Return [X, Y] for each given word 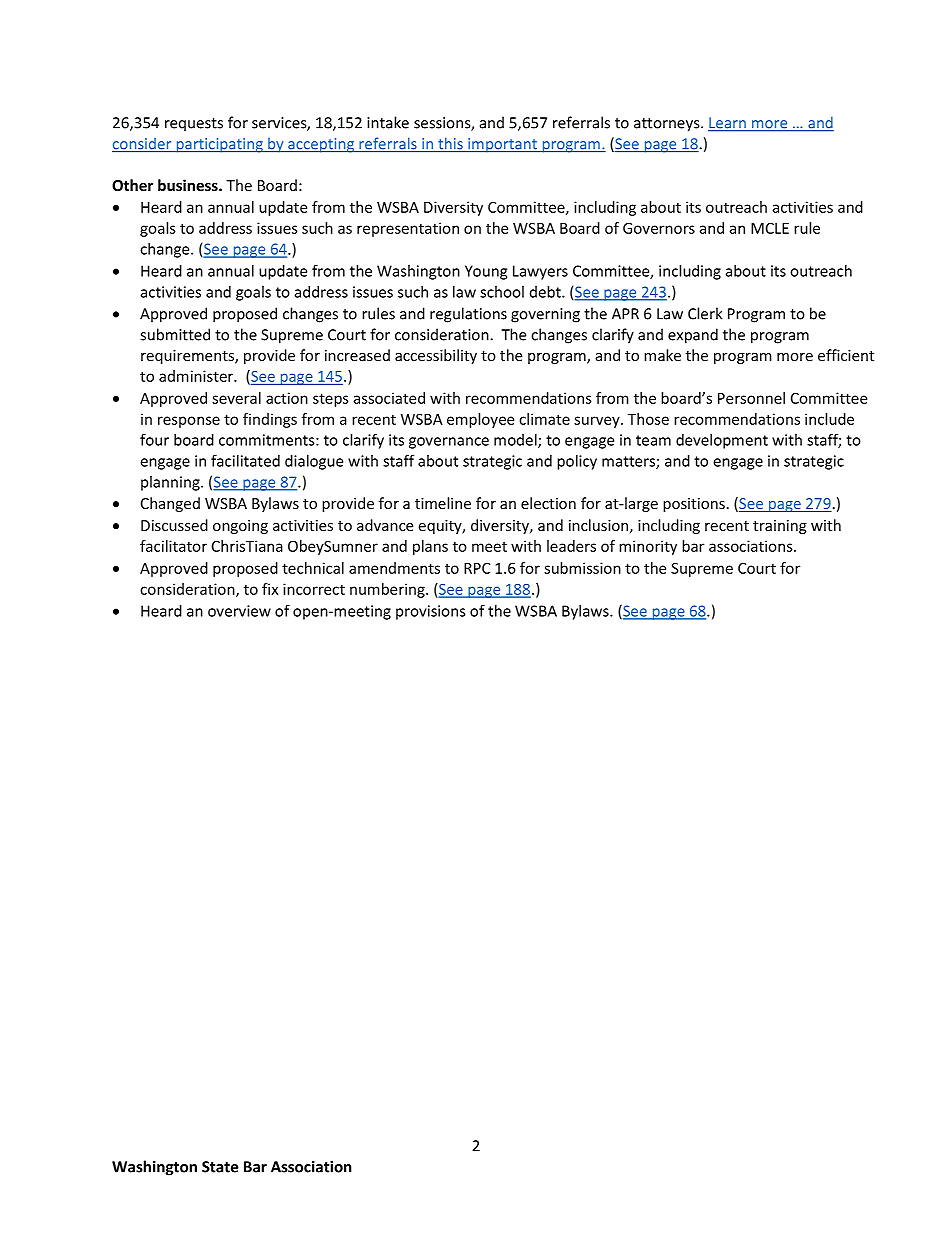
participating [219, 145]
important [502, 145]
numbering [388, 590]
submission [582, 568]
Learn [728, 124]
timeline [443, 503]
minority [648, 547]
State [220, 1167]
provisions [431, 612]
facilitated [245, 460]
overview [239, 611]
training [780, 527]
